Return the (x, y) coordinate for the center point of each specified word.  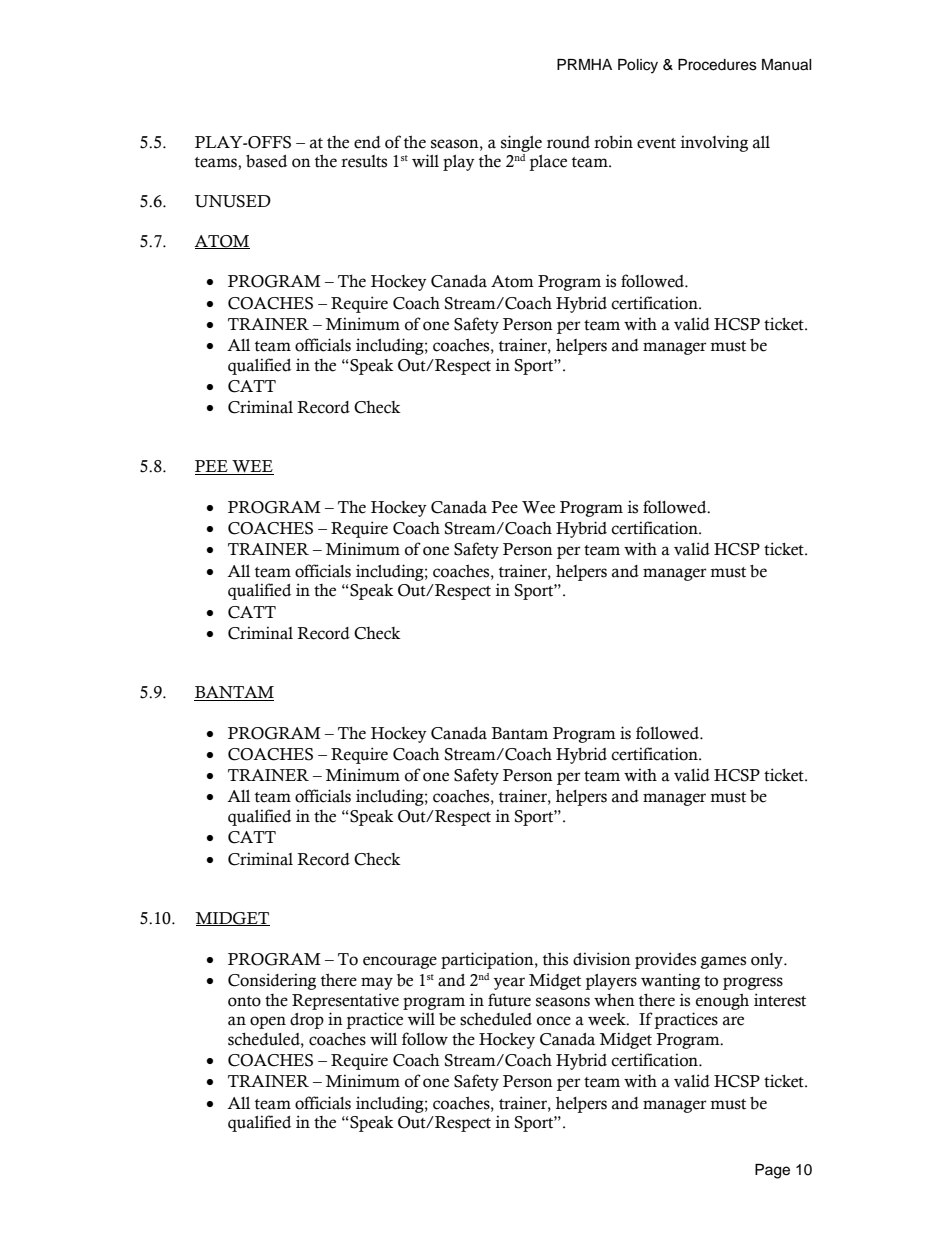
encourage (400, 962)
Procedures (717, 65)
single (521, 143)
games (723, 962)
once (554, 1021)
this (555, 959)
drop (307, 1021)
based (266, 161)
